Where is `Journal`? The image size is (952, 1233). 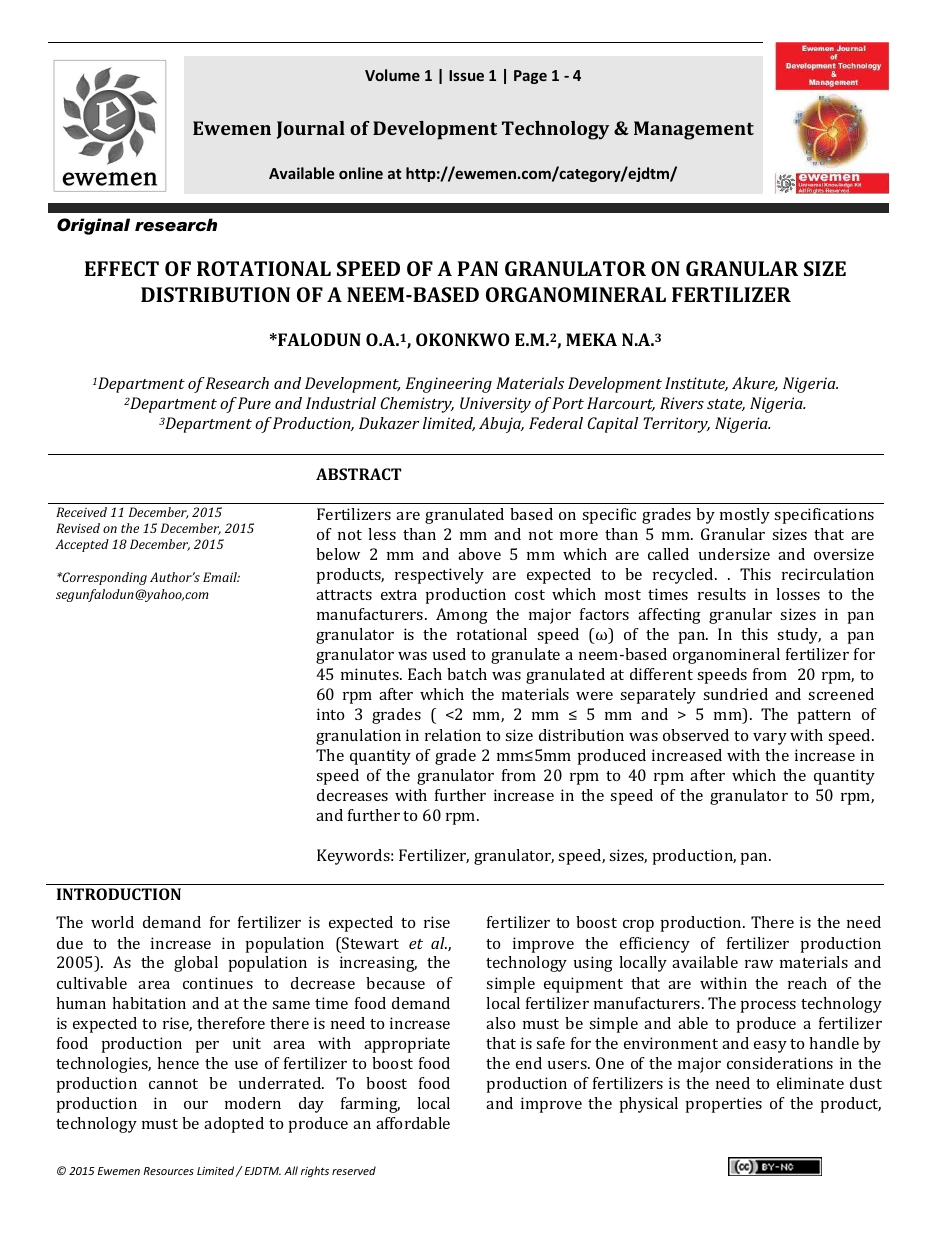 Journal is located at coordinates (311, 130).
